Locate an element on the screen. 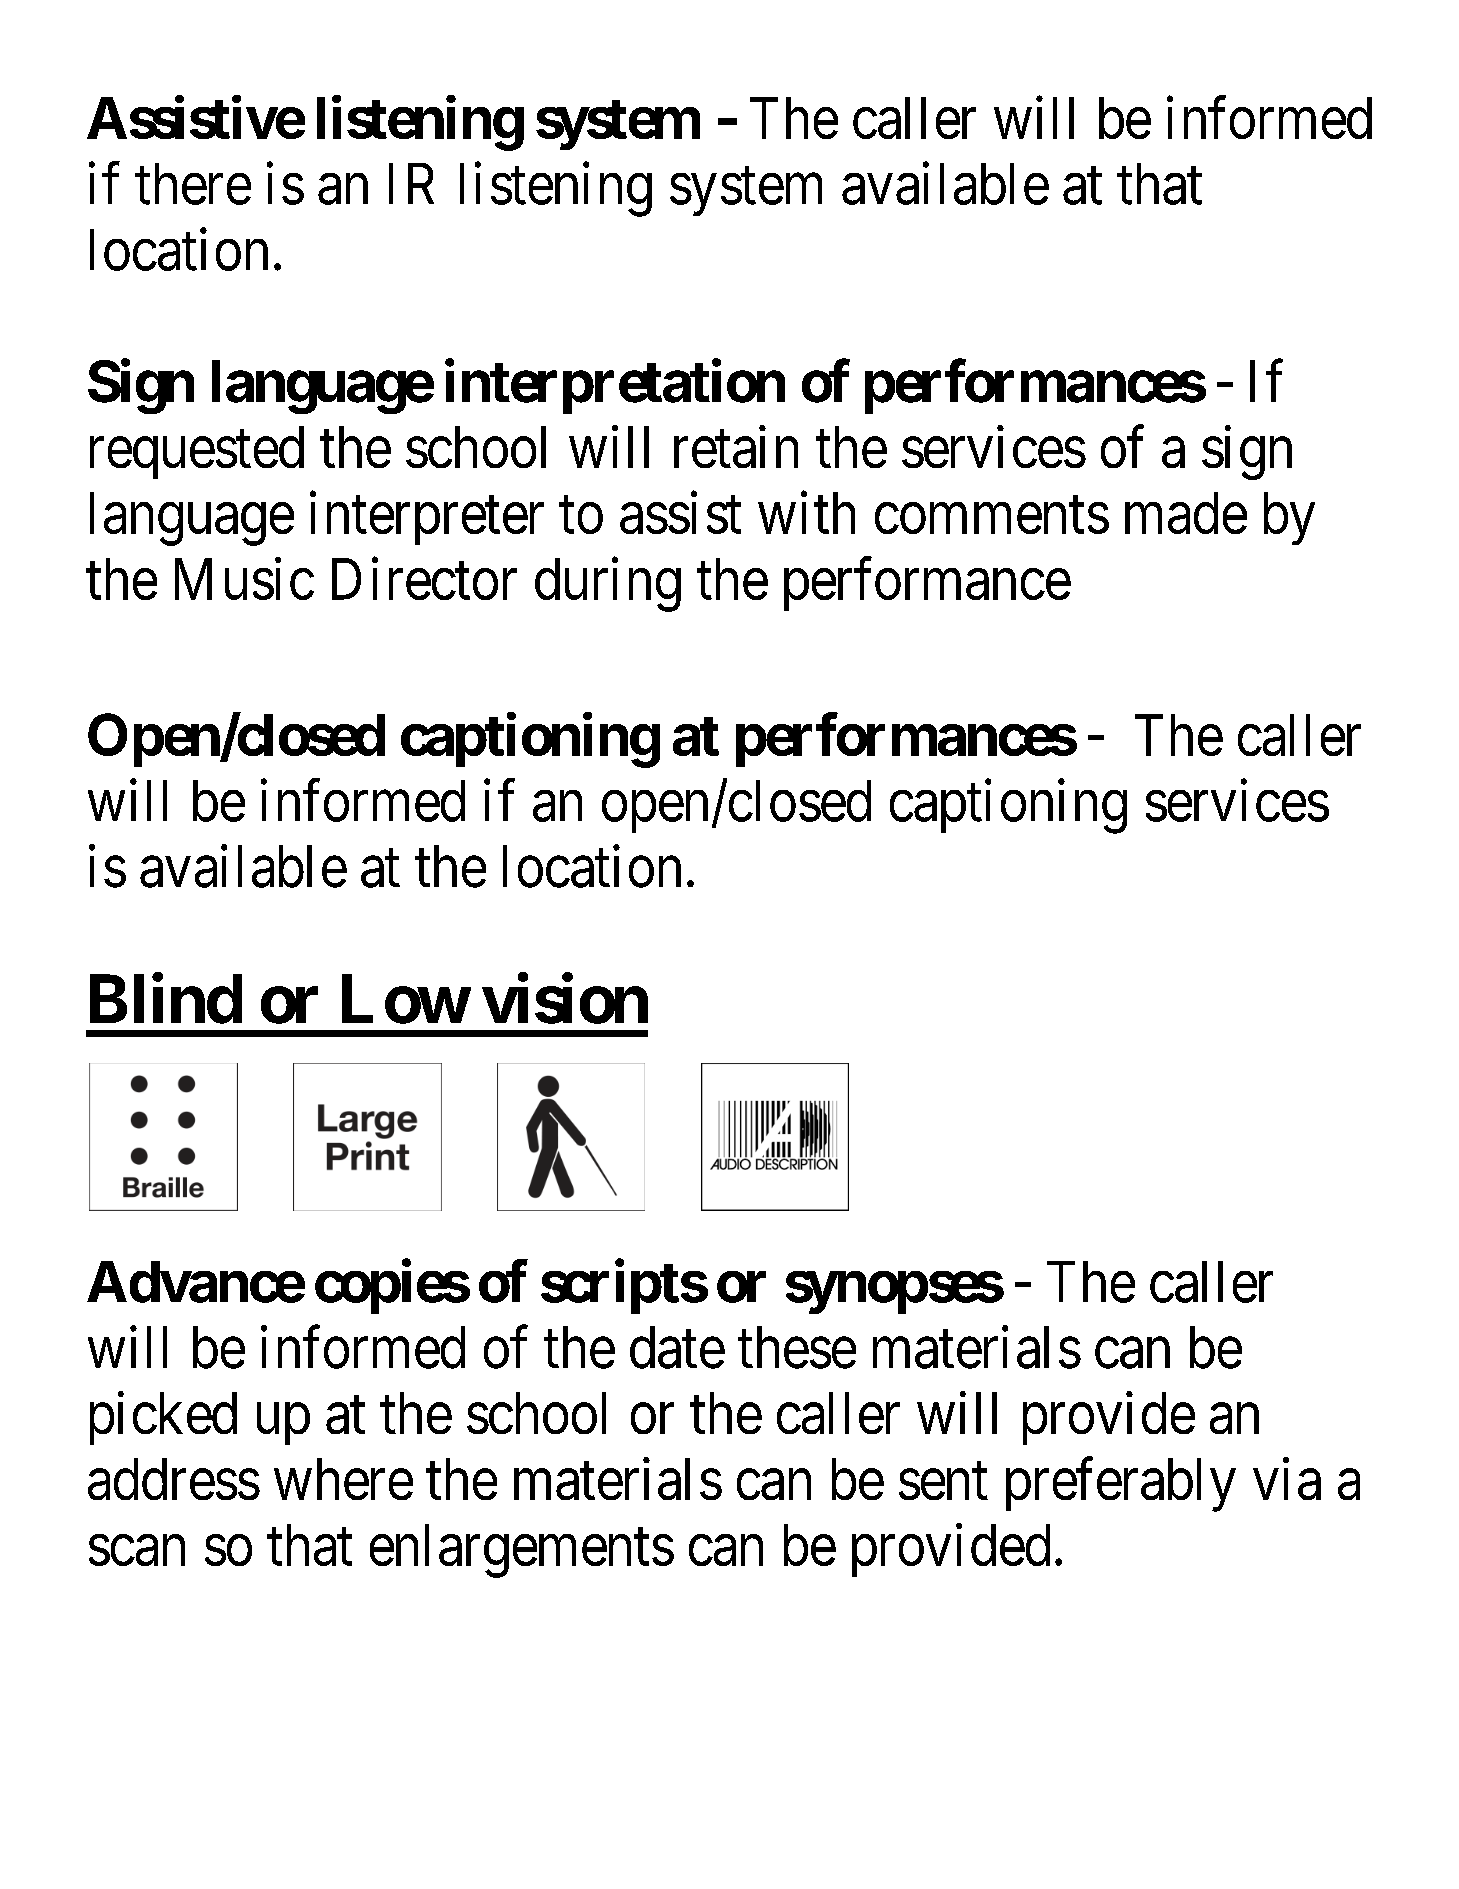  via is located at coordinates (1287, 1479).
